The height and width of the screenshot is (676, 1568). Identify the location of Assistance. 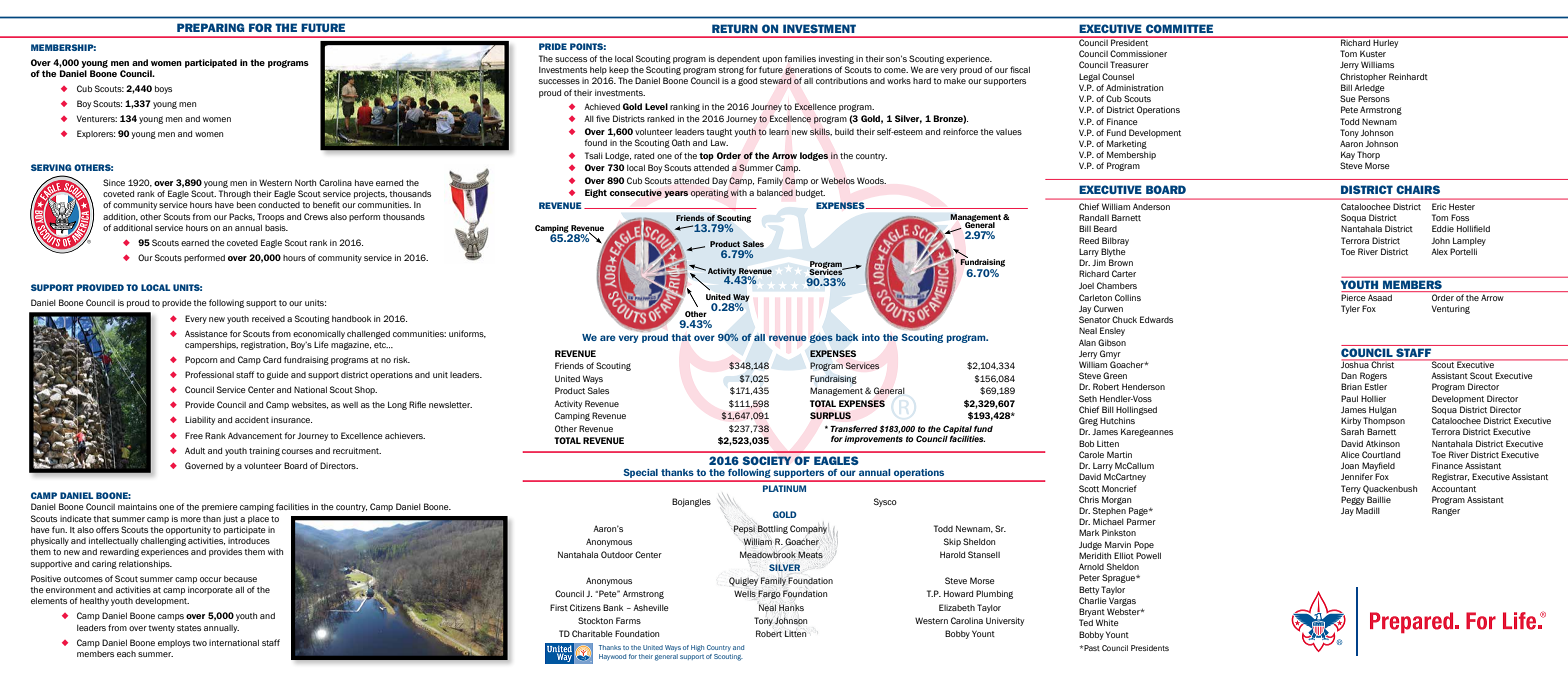
(206, 333).
